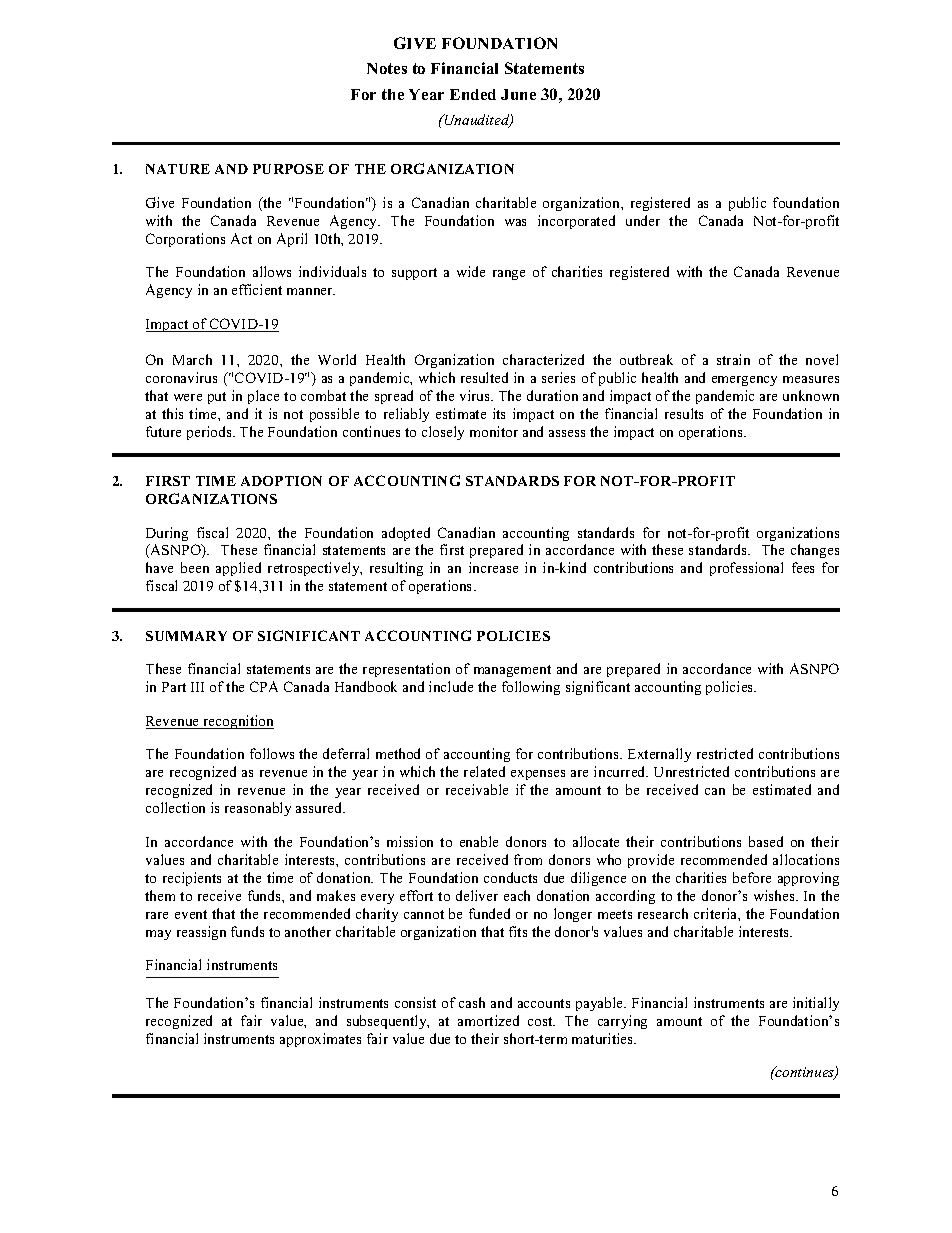  I want to click on amortized, so click(488, 1020).
